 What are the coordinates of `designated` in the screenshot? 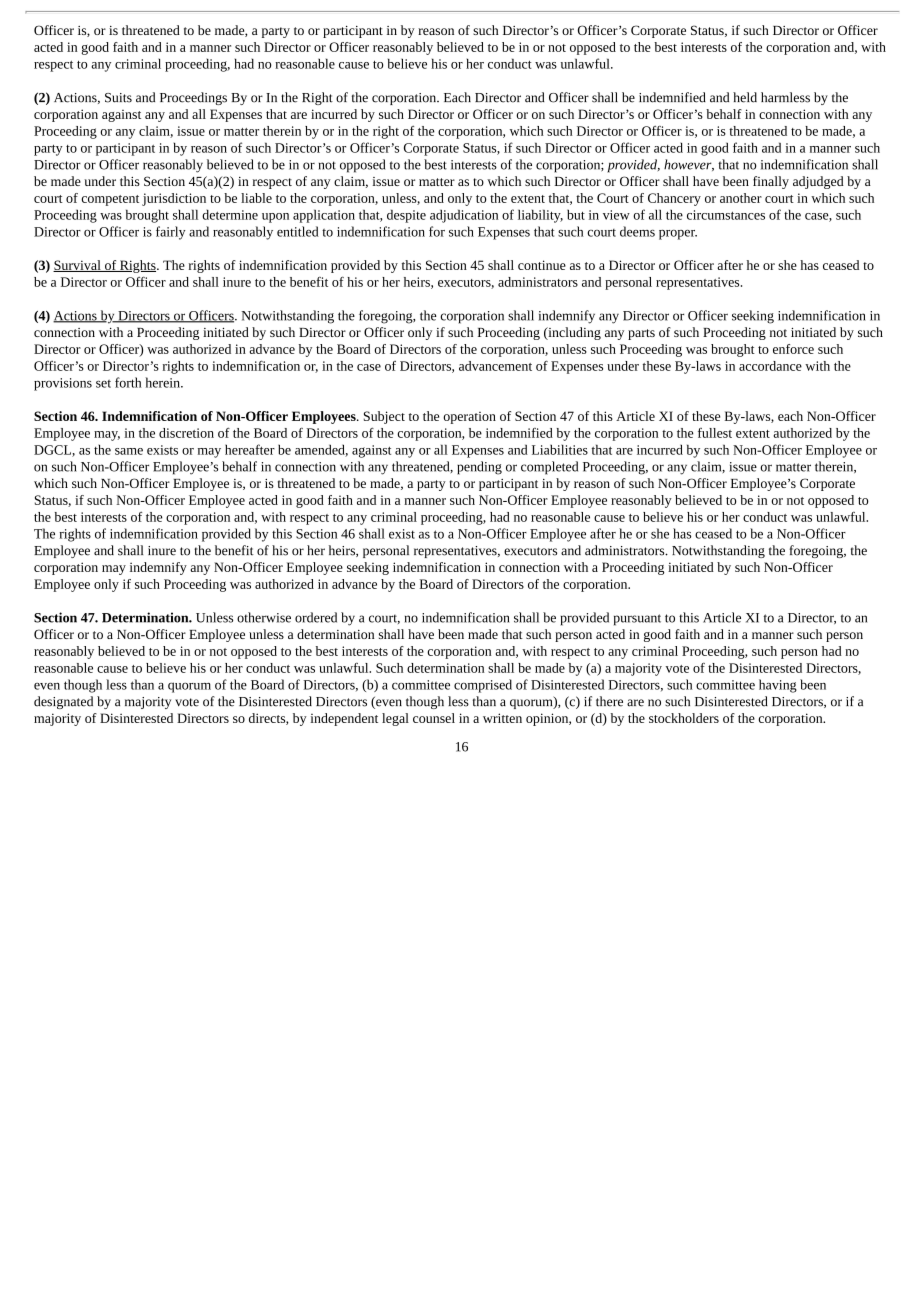 It's located at (63, 702).
